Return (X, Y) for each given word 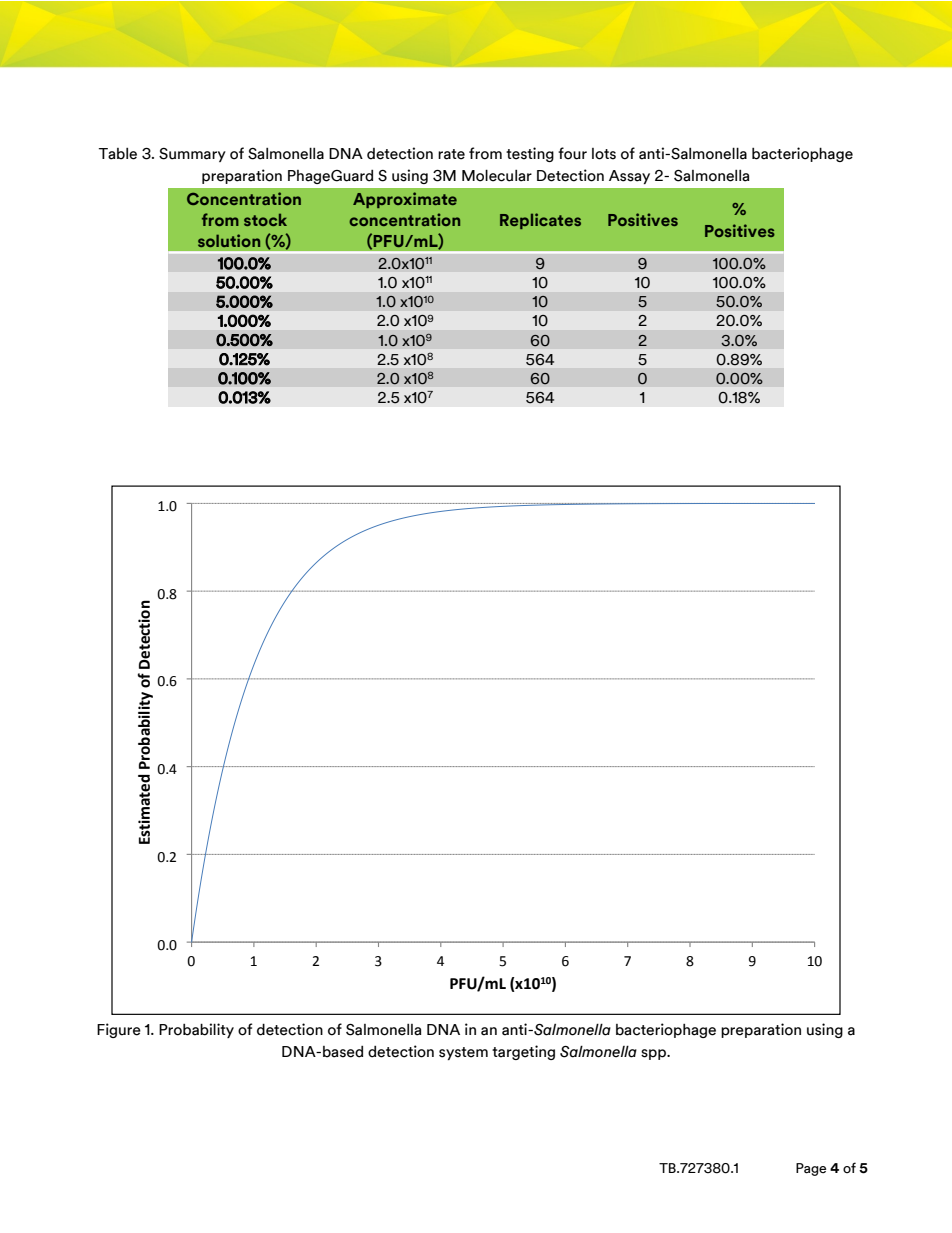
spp (655, 1054)
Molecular (497, 175)
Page (811, 1169)
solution (229, 240)
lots (604, 154)
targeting (523, 1052)
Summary (192, 155)
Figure (119, 1030)
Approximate (405, 200)
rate (451, 154)
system (463, 1053)
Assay (629, 177)
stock (265, 220)
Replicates (540, 221)
